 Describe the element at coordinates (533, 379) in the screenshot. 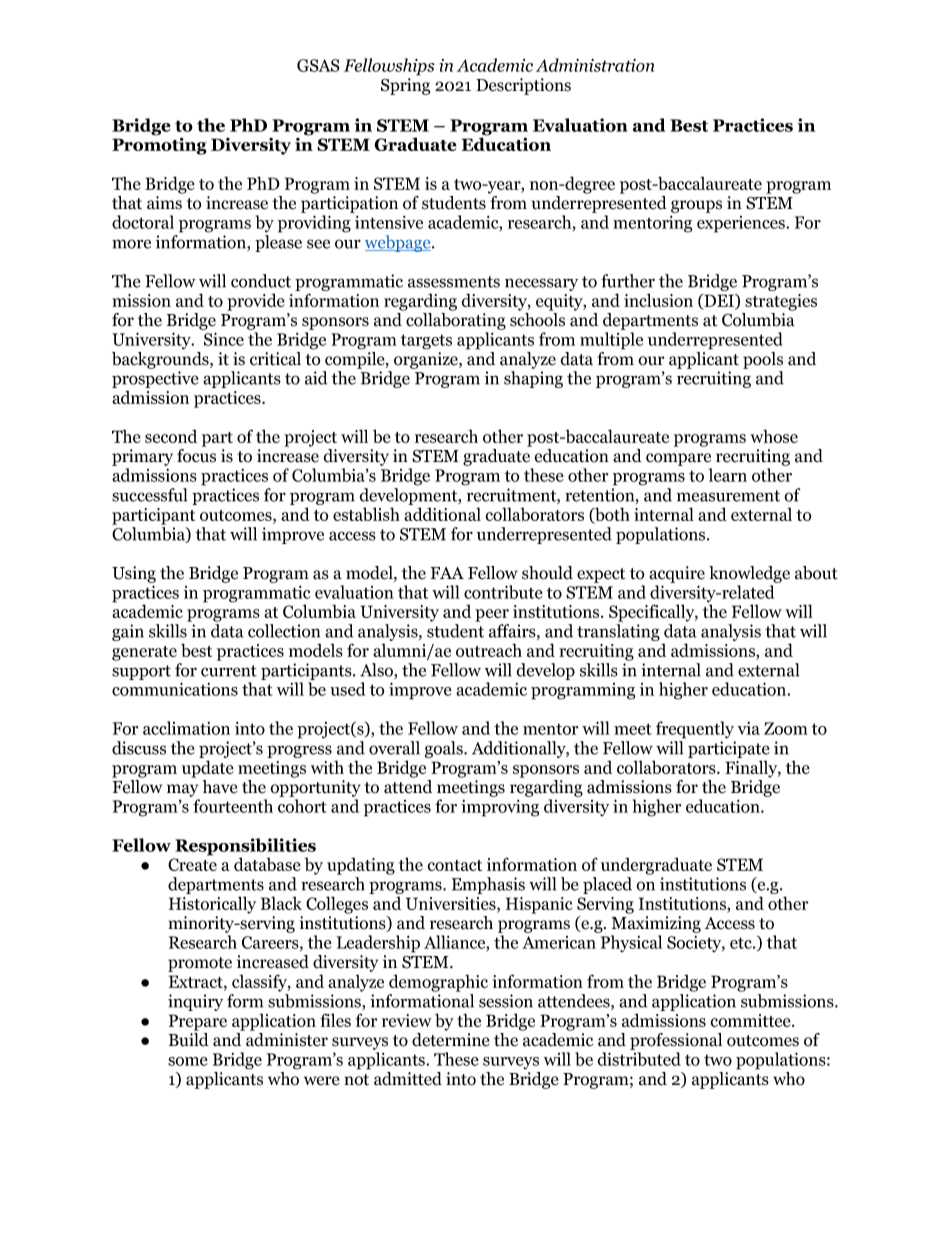

I see `shaping` at that location.
